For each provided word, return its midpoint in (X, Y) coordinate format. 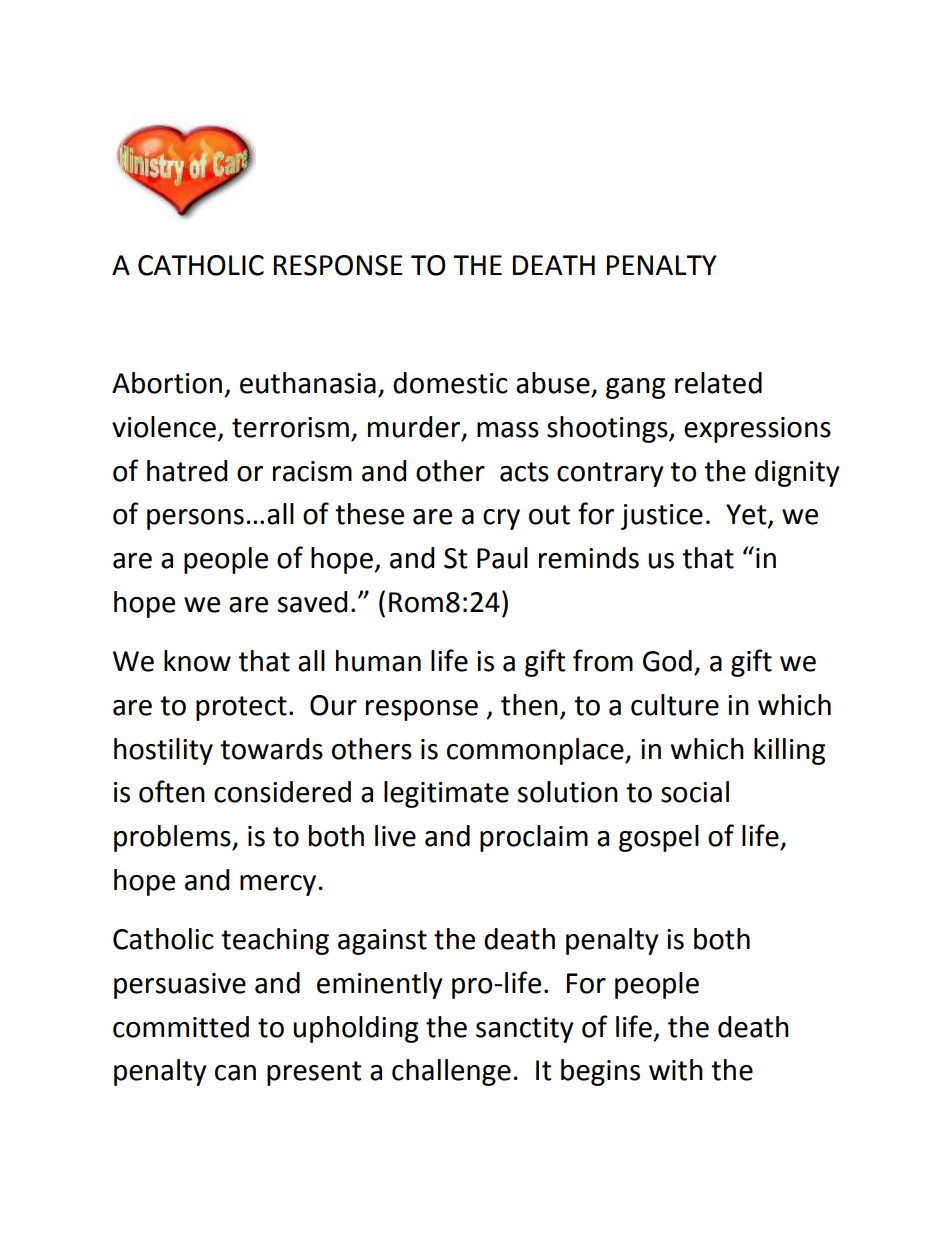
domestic (450, 383)
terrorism (290, 427)
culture (675, 705)
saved (312, 602)
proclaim (534, 838)
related (718, 383)
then (529, 705)
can (235, 1073)
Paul (502, 558)
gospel (659, 838)
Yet (747, 515)
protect (241, 708)
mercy (278, 885)
